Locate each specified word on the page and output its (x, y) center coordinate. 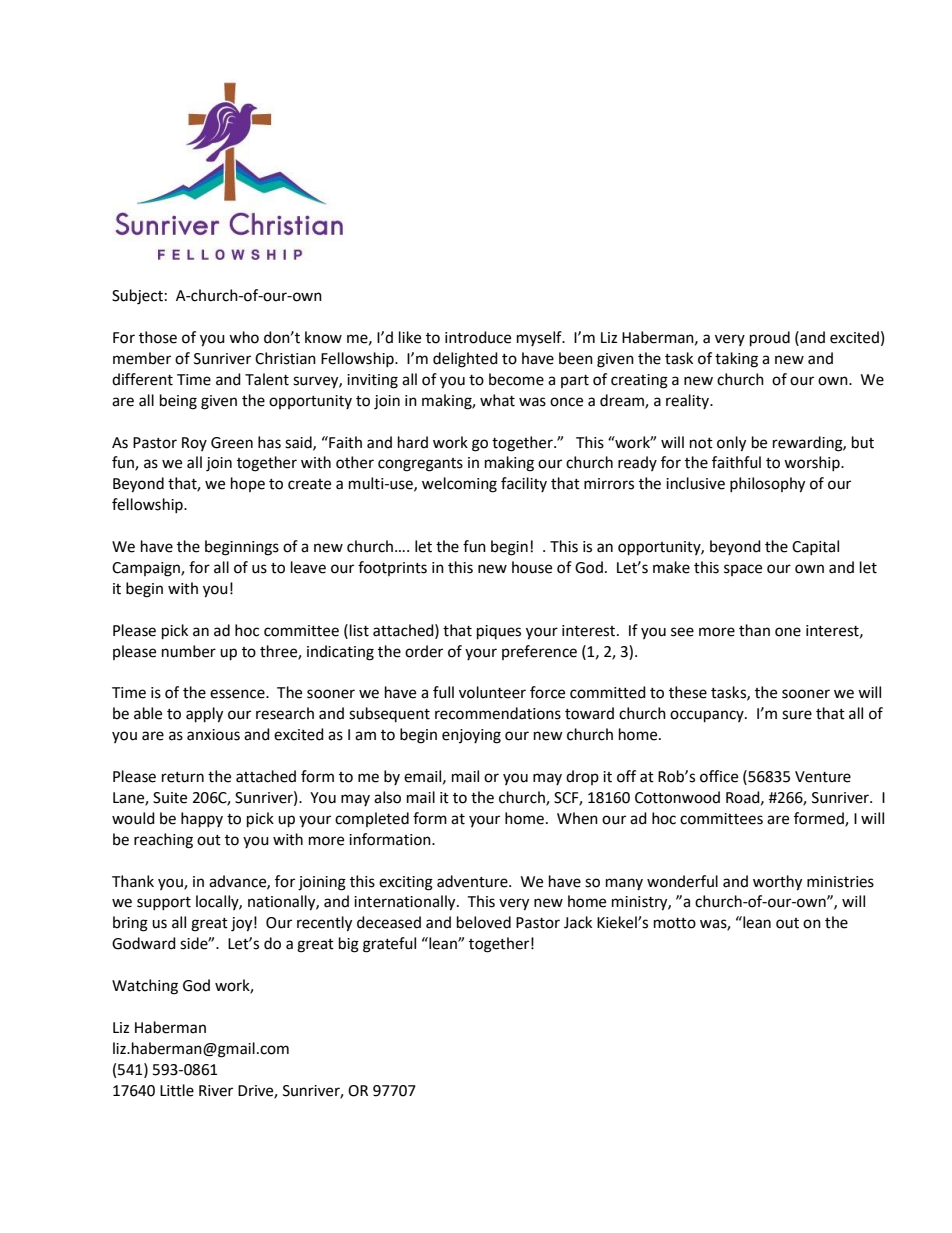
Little (177, 1090)
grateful (389, 945)
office (719, 776)
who (244, 337)
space (743, 570)
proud (770, 339)
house (532, 567)
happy (202, 820)
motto (675, 923)
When (577, 818)
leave (308, 567)
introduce (478, 337)
